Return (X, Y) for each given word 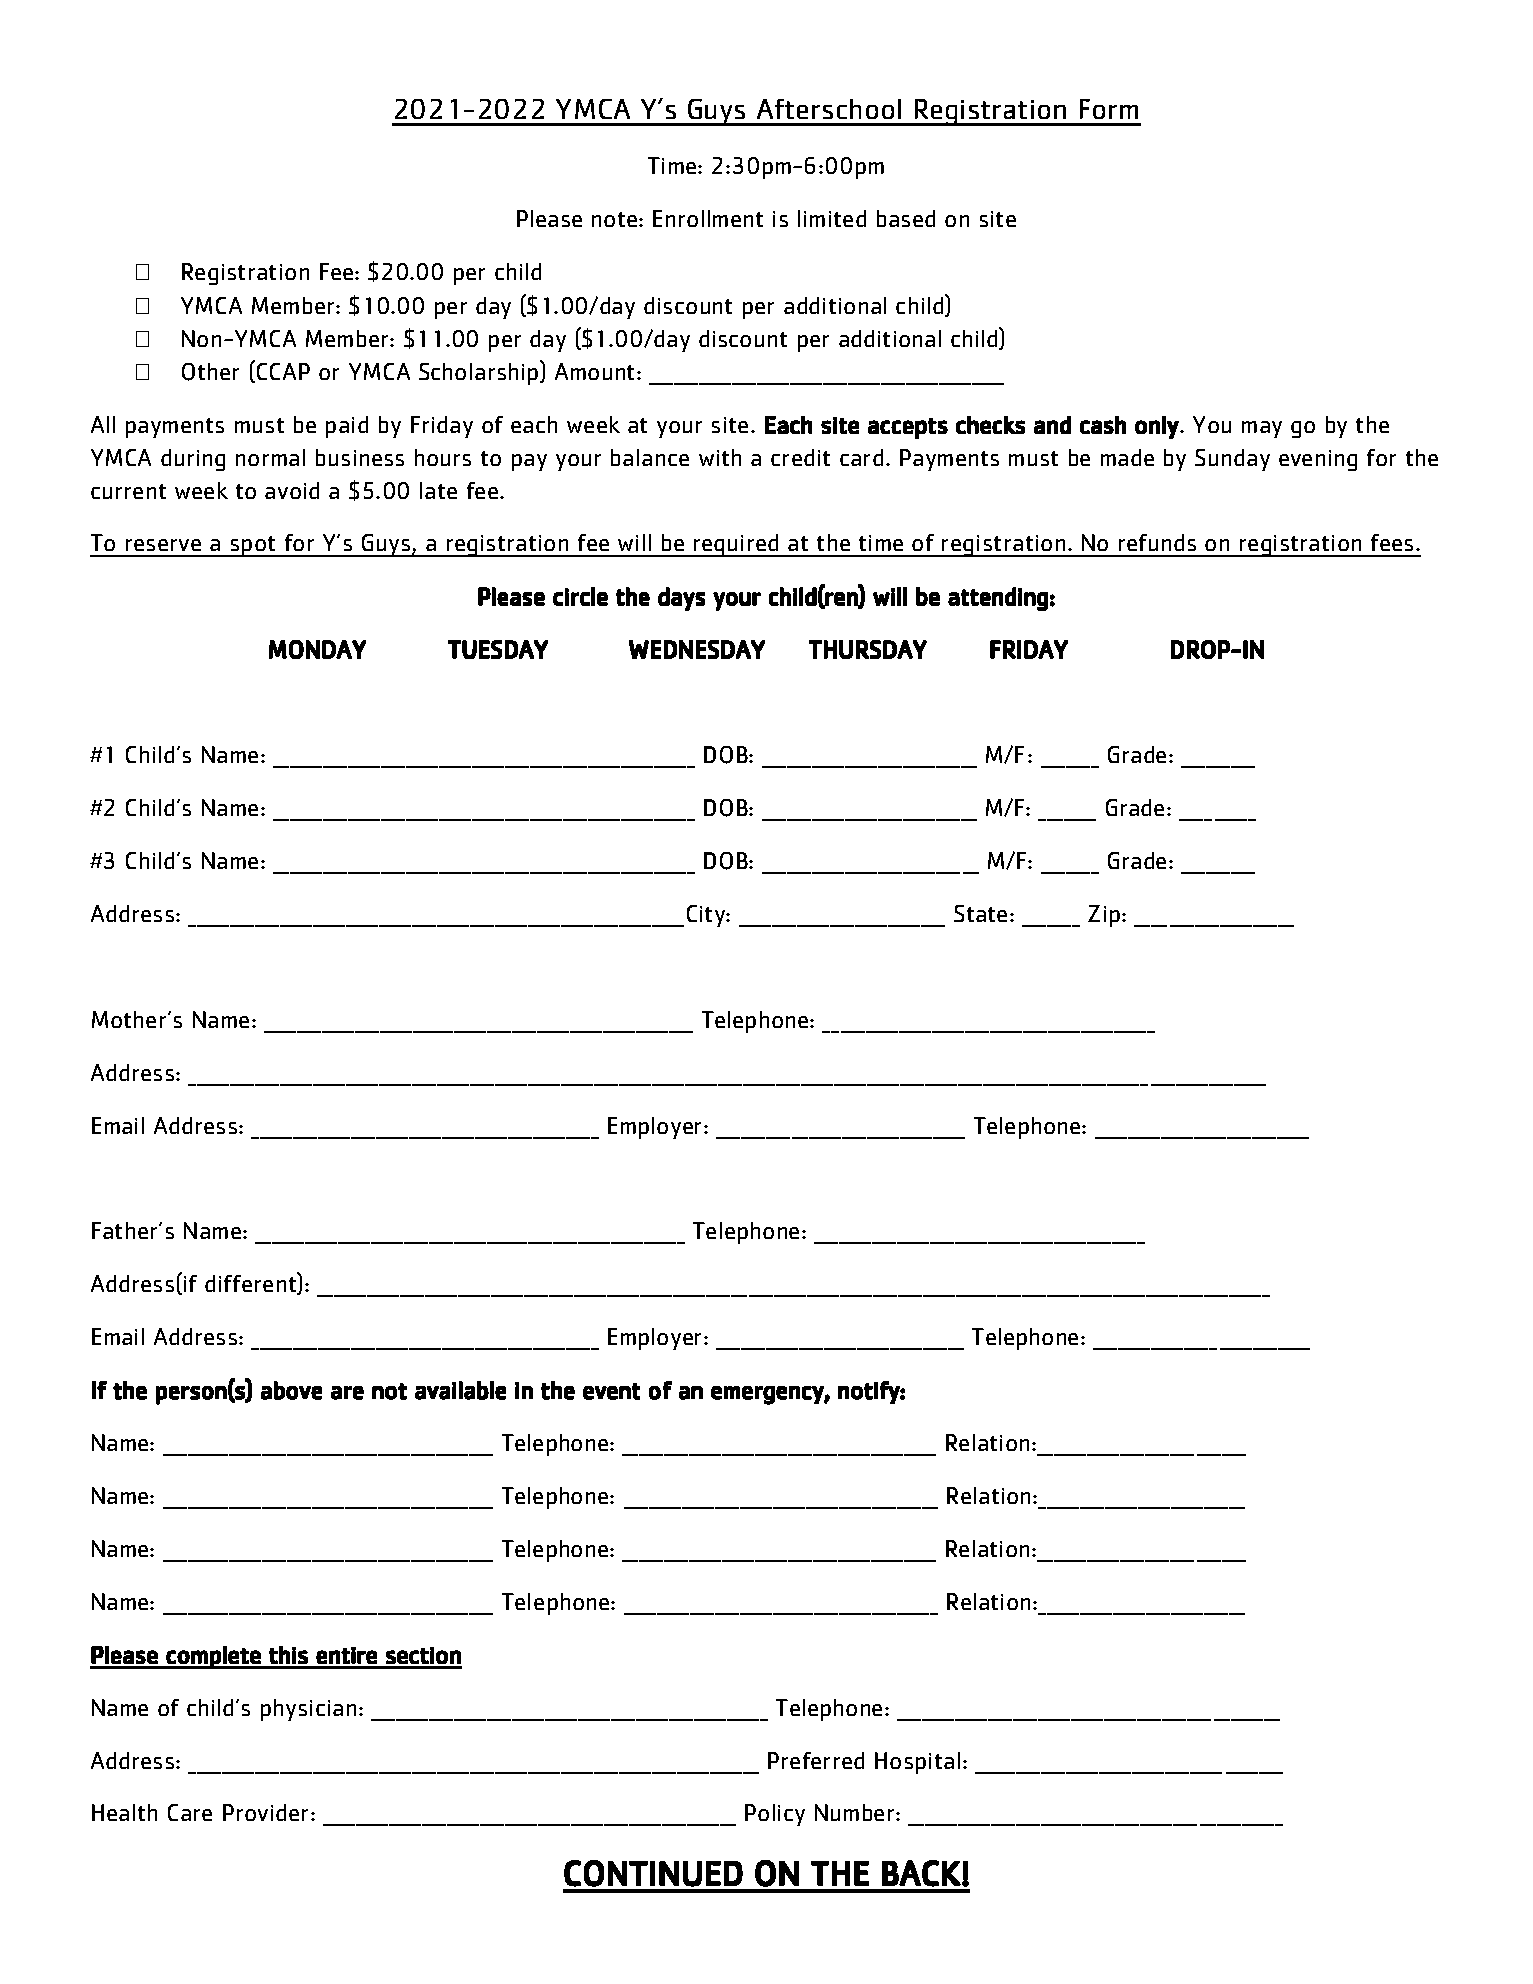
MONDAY (317, 649)
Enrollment (708, 218)
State (980, 913)
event (611, 1391)
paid (347, 427)
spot (253, 546)
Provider (267, 1812)
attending (998, 599)
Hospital (917, 1763)
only (1157, 427)
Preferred (816, 1760)
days (681, 599)
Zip (1104, 916)
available (460, 1390)
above (291, 1390)
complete (213, 1657)
